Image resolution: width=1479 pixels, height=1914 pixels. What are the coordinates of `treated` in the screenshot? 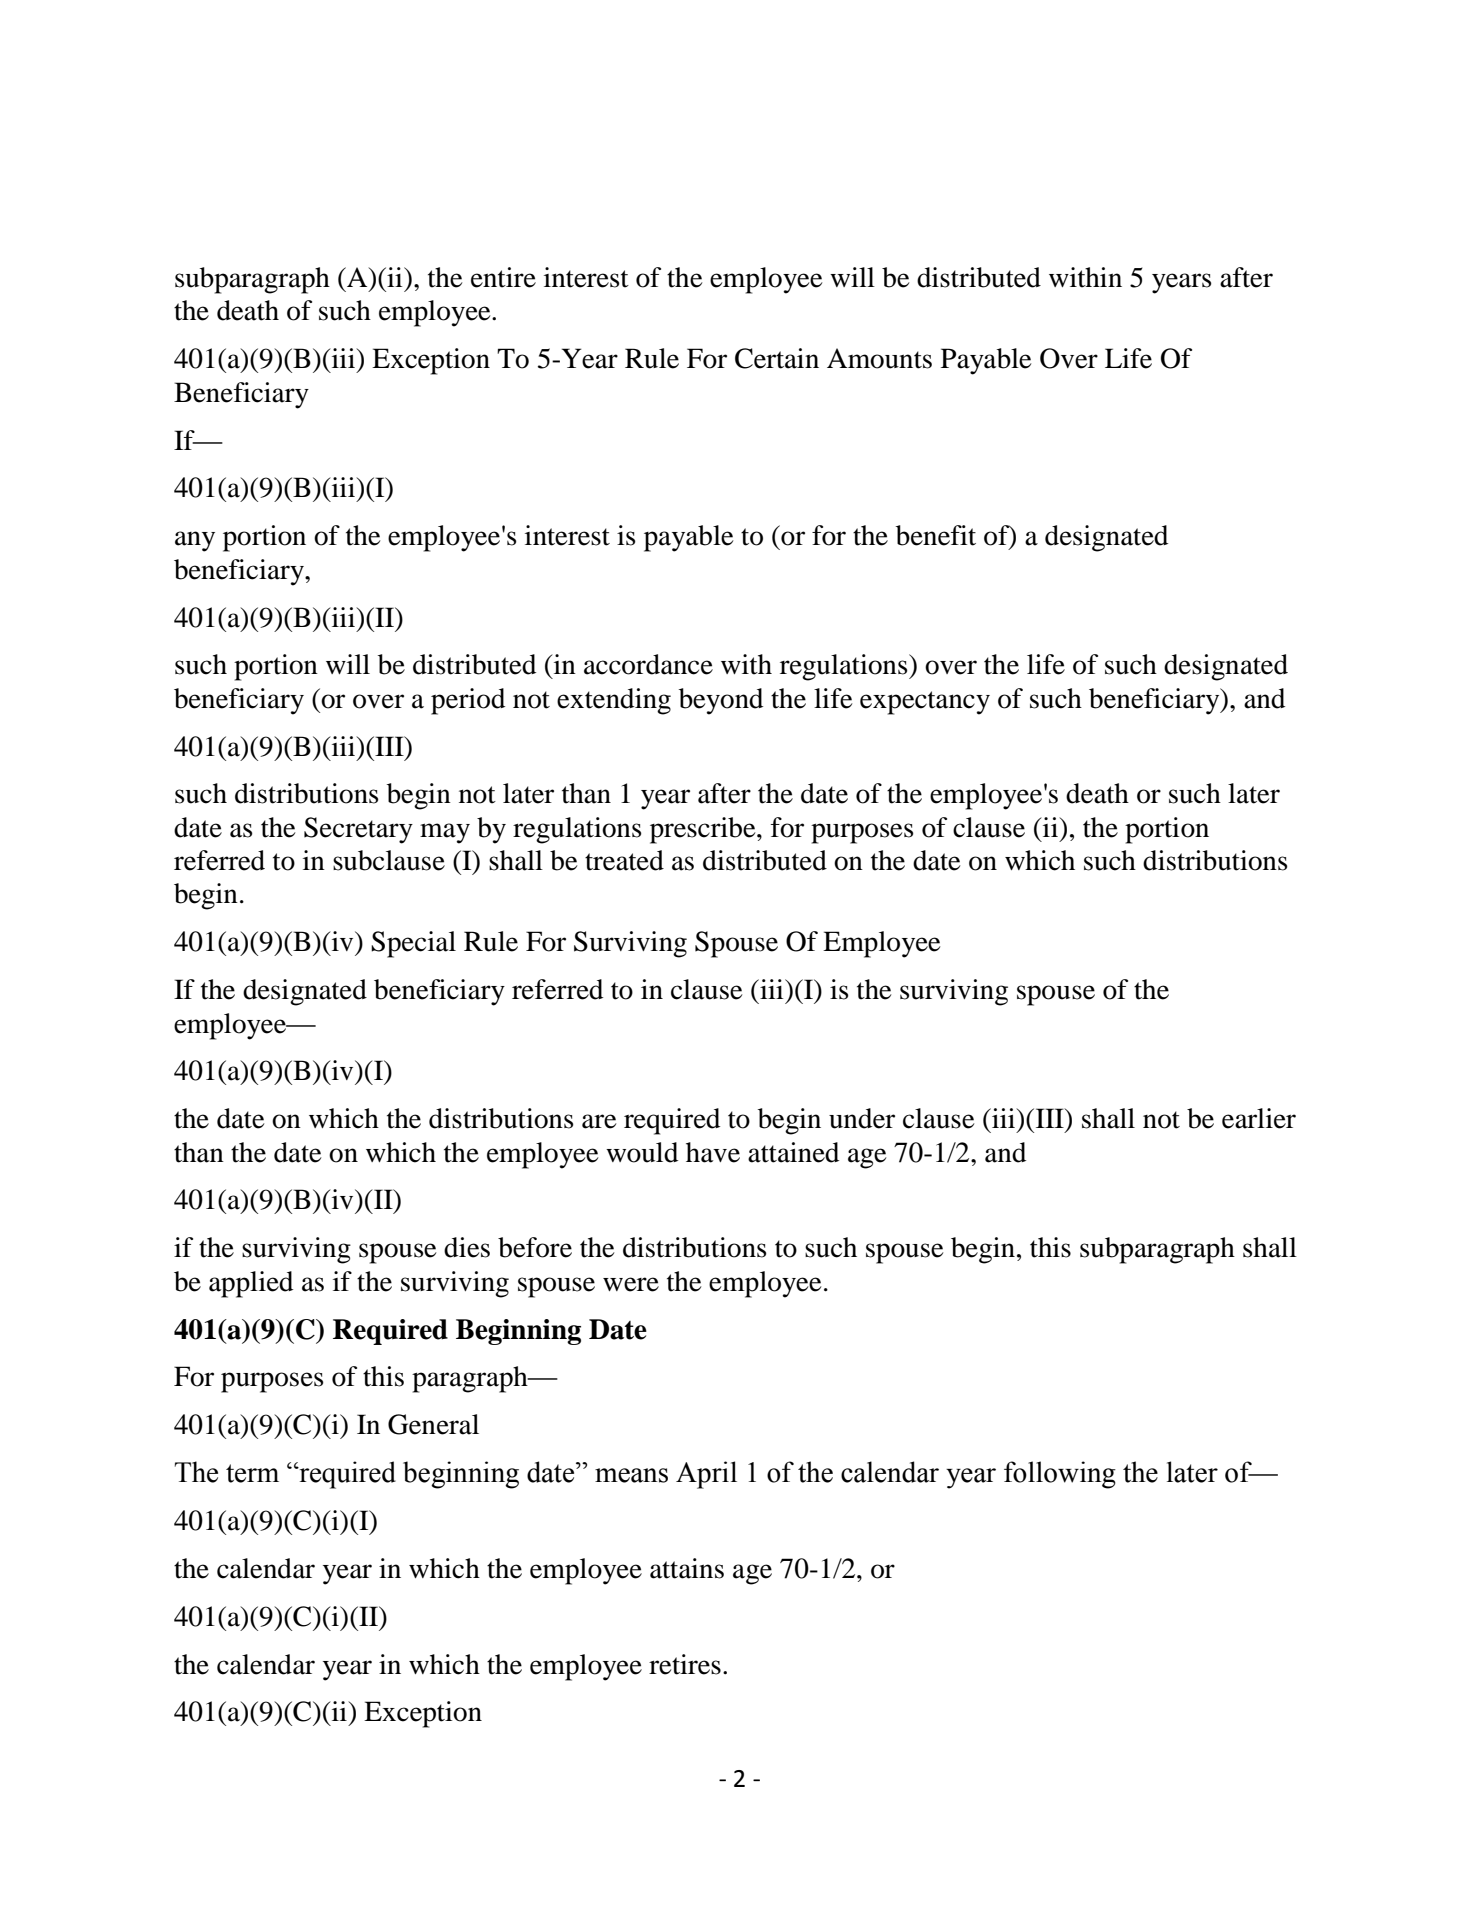 It's located at (624, 860).
